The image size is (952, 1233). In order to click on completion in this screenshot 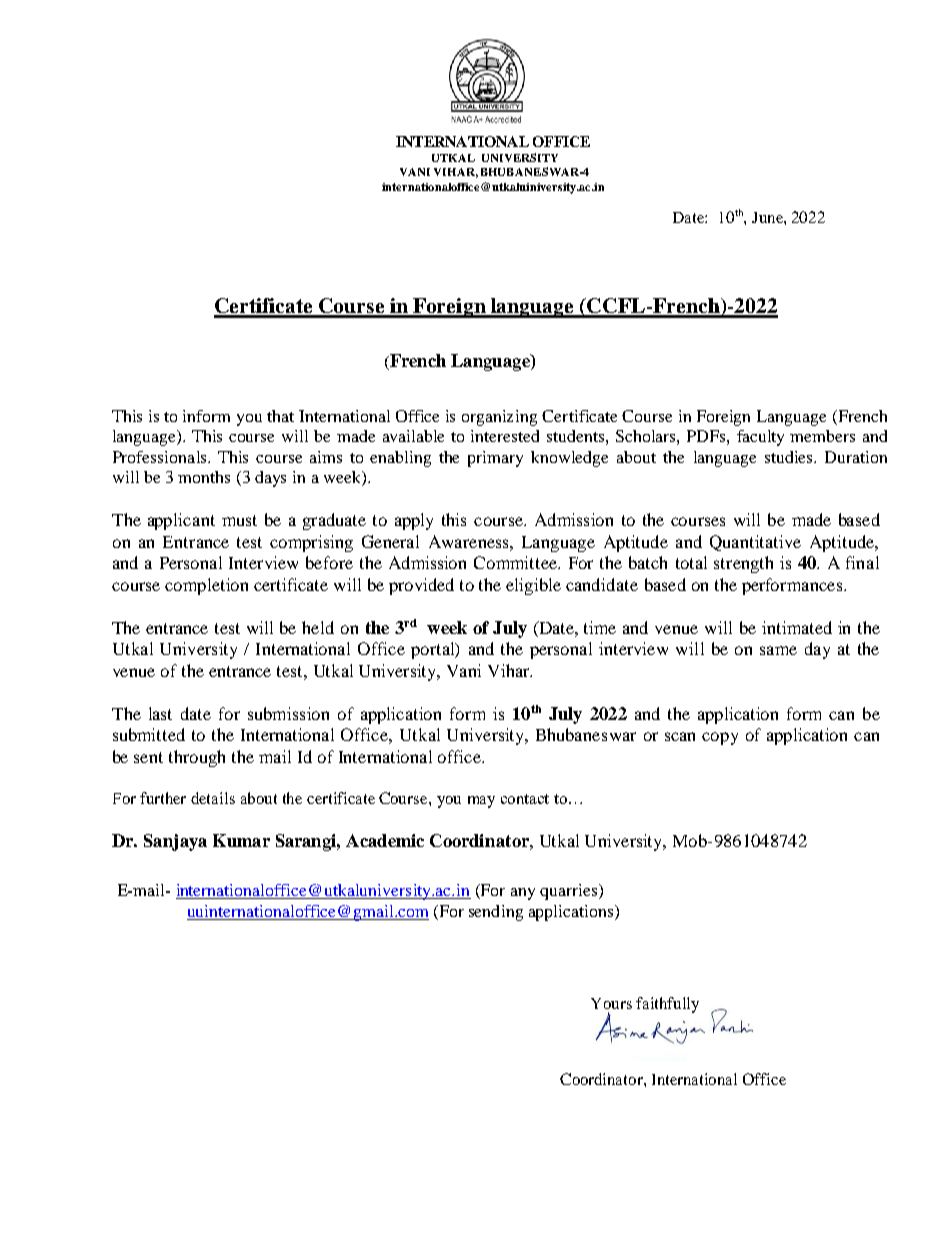, I will do `click(206, 586)`.
